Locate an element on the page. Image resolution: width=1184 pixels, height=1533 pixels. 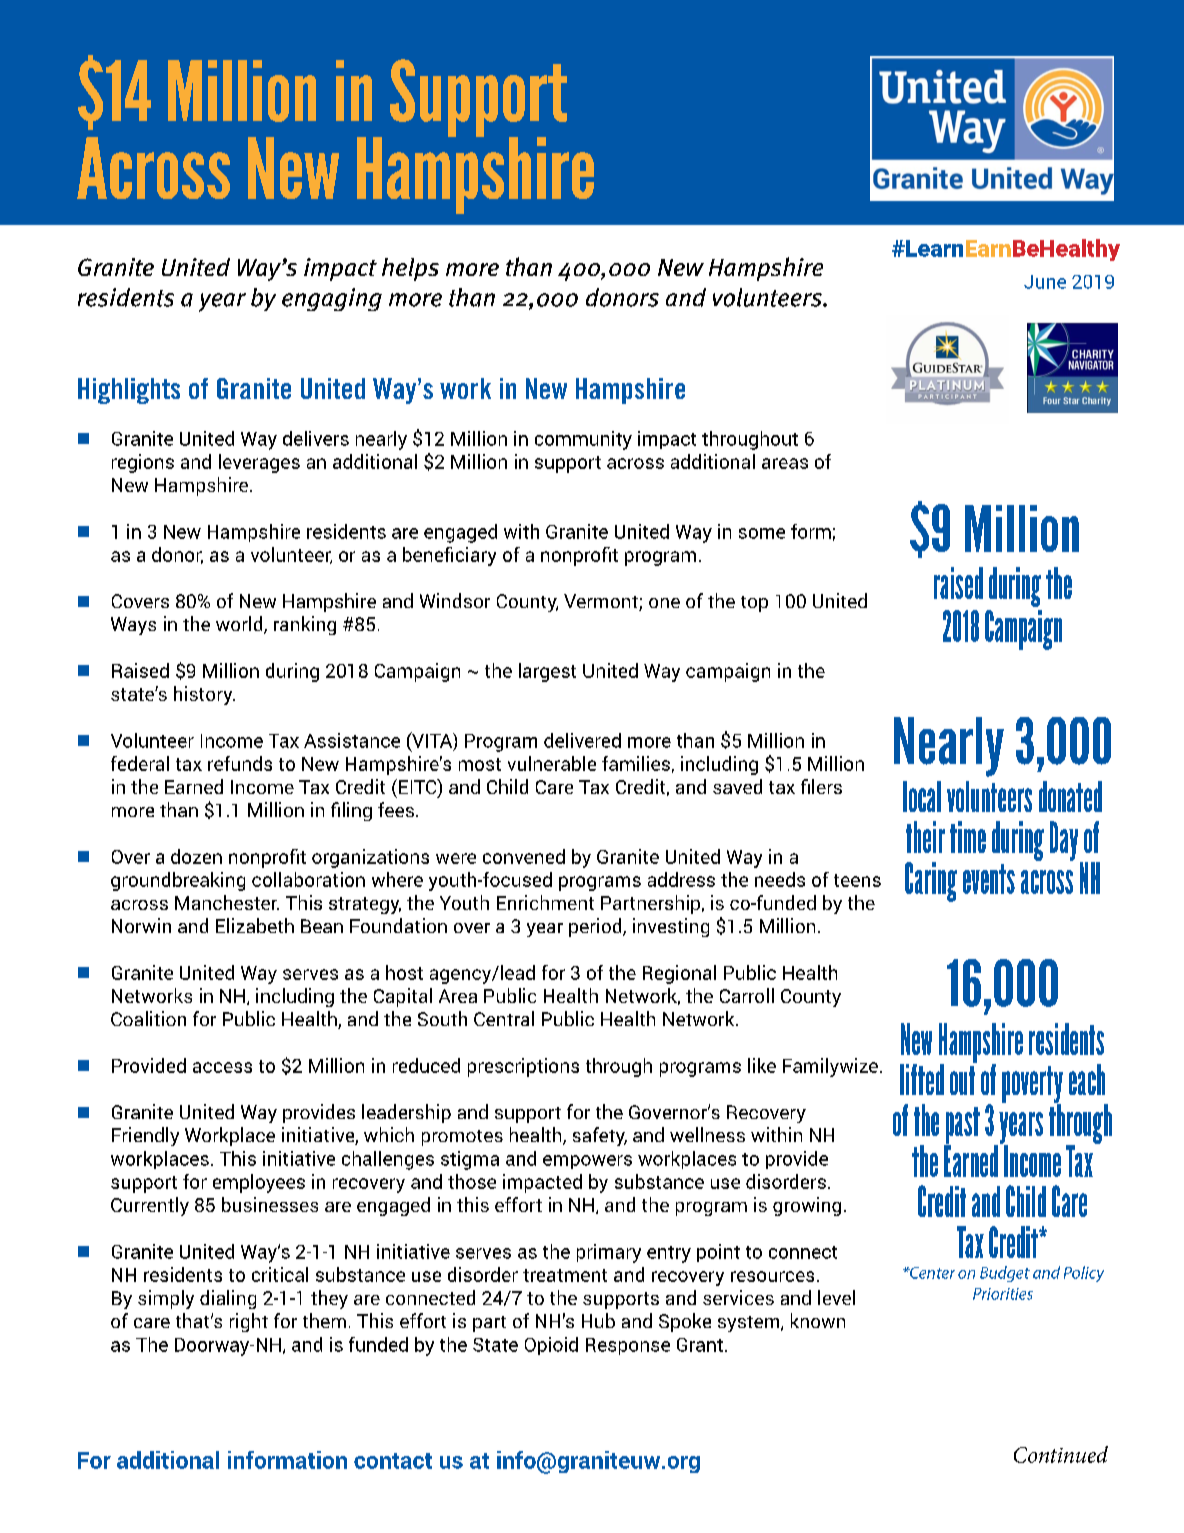
dozen is located at coordinates (196, 856).
